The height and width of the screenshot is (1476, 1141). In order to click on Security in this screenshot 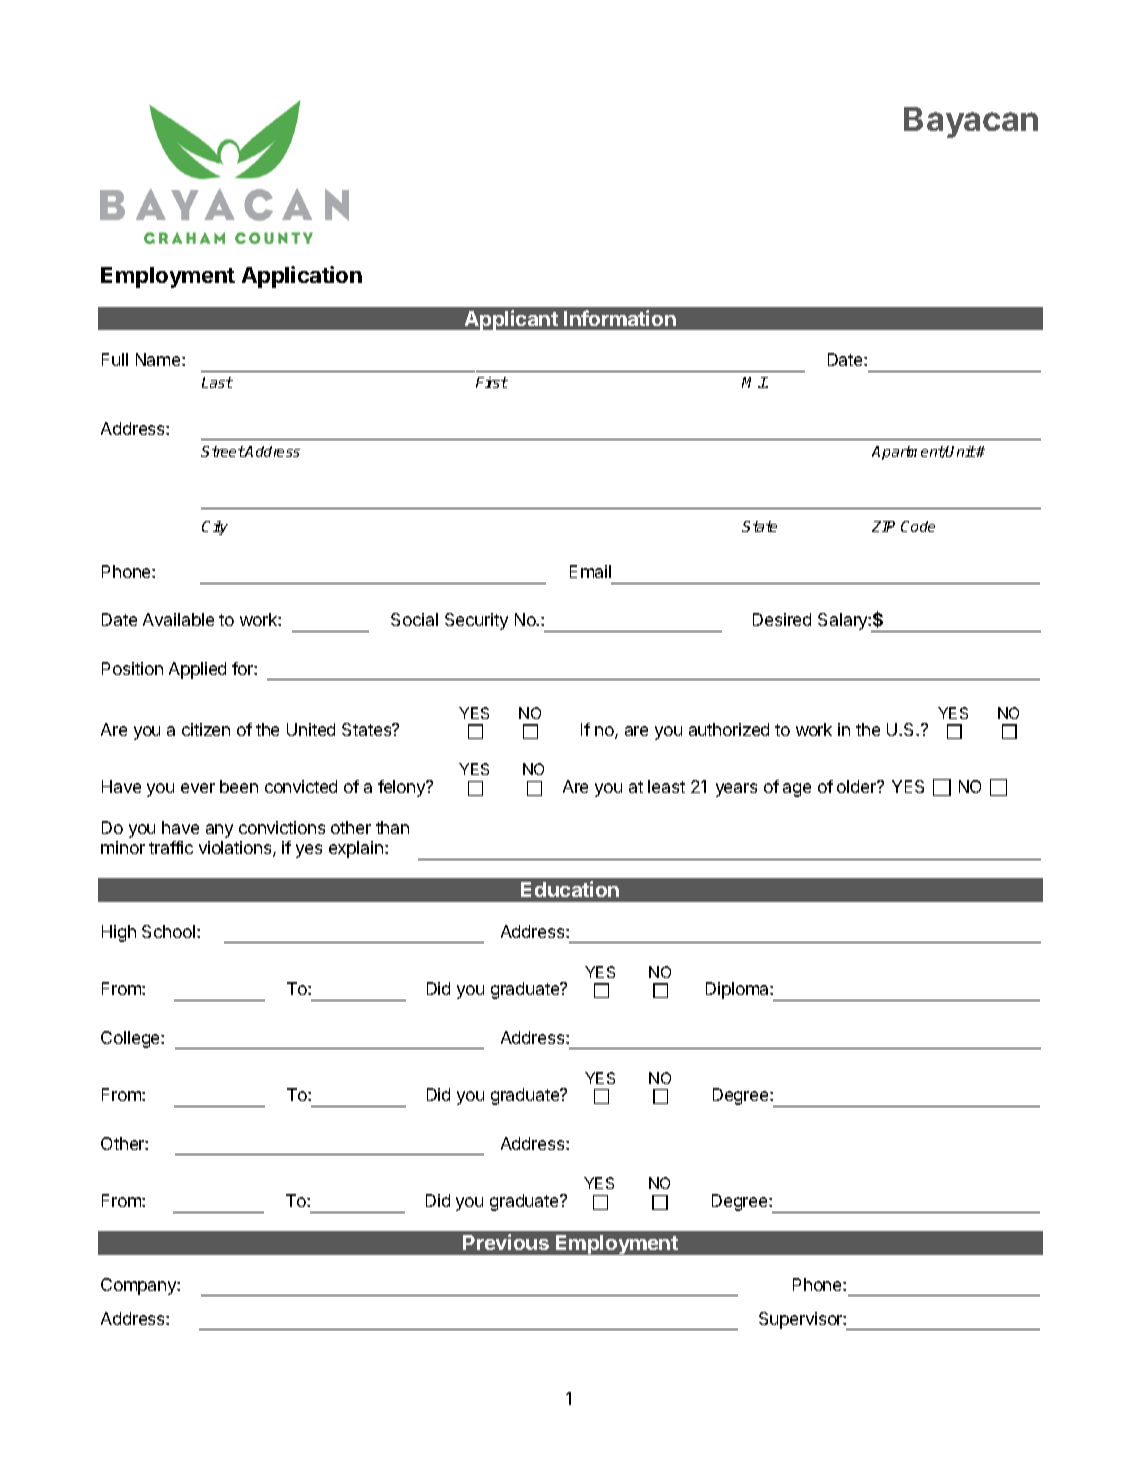, I will do `click(476, 621)`.
